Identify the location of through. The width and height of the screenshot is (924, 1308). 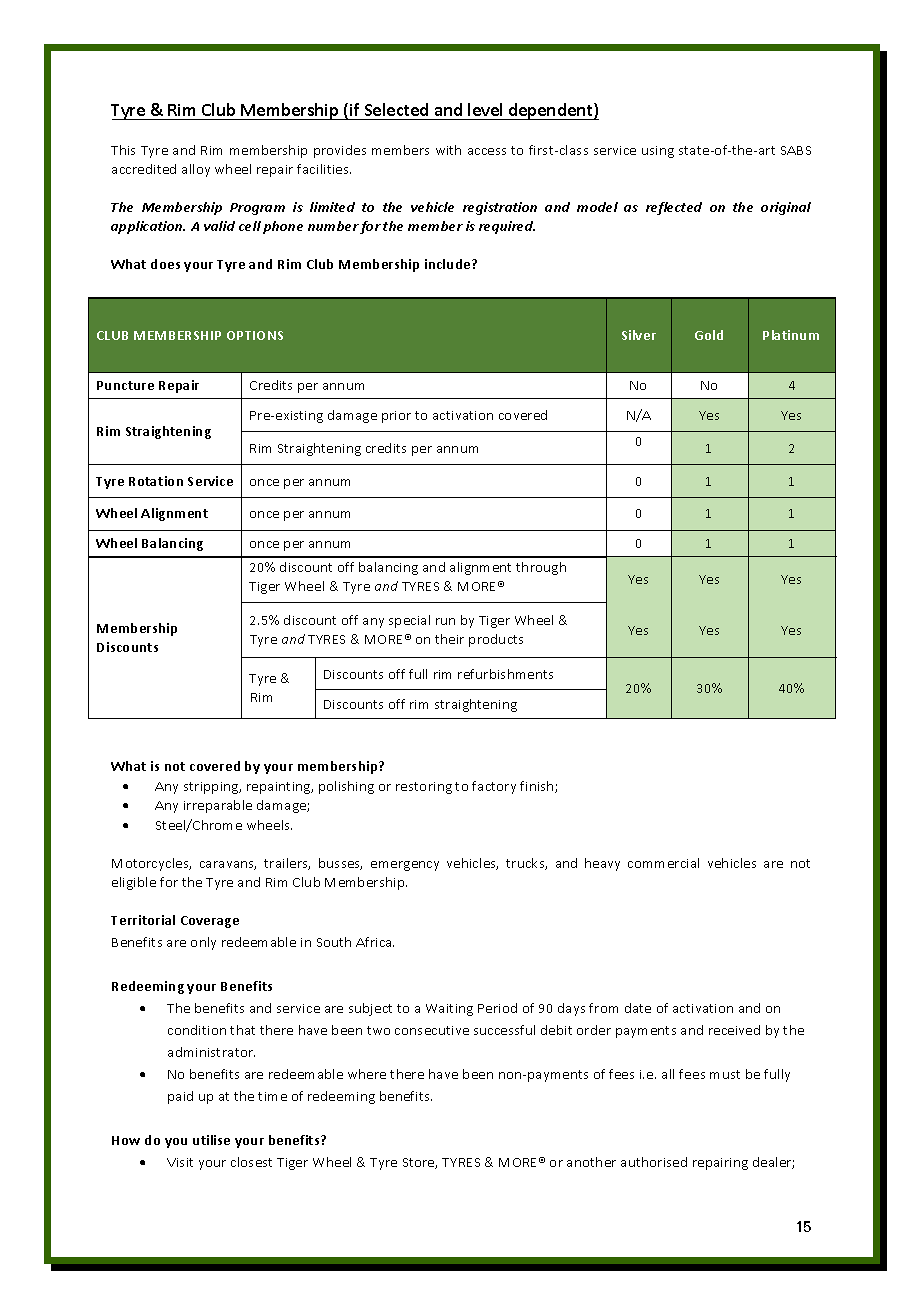
(541, 568).
